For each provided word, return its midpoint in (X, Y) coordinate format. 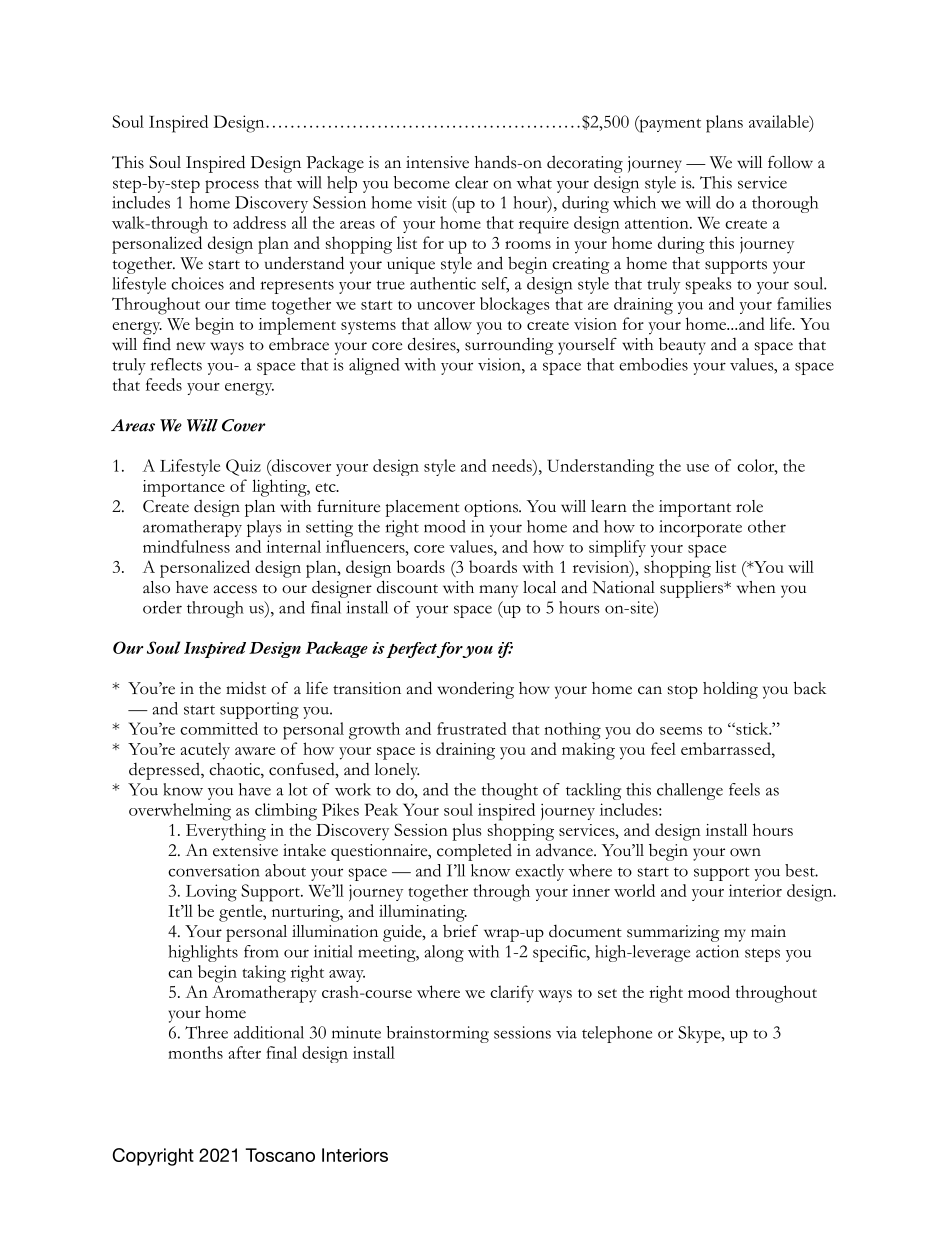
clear (471, 182)
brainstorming (438, 1034)
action (717, 951)
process (232, 186)
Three (206, 1032)
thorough (785, 204)
